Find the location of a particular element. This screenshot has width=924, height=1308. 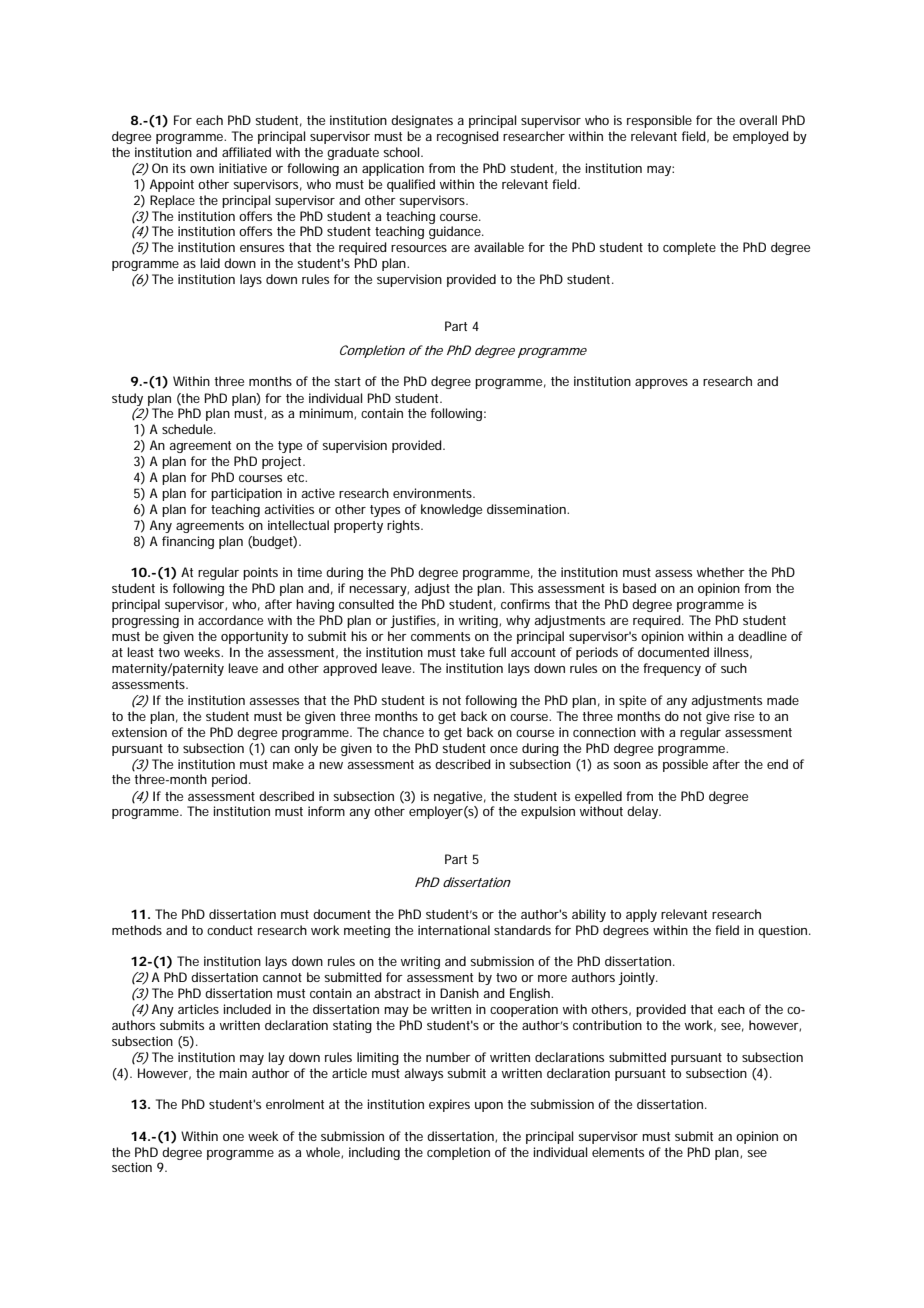

comments is located at coordinates (440, 636).
